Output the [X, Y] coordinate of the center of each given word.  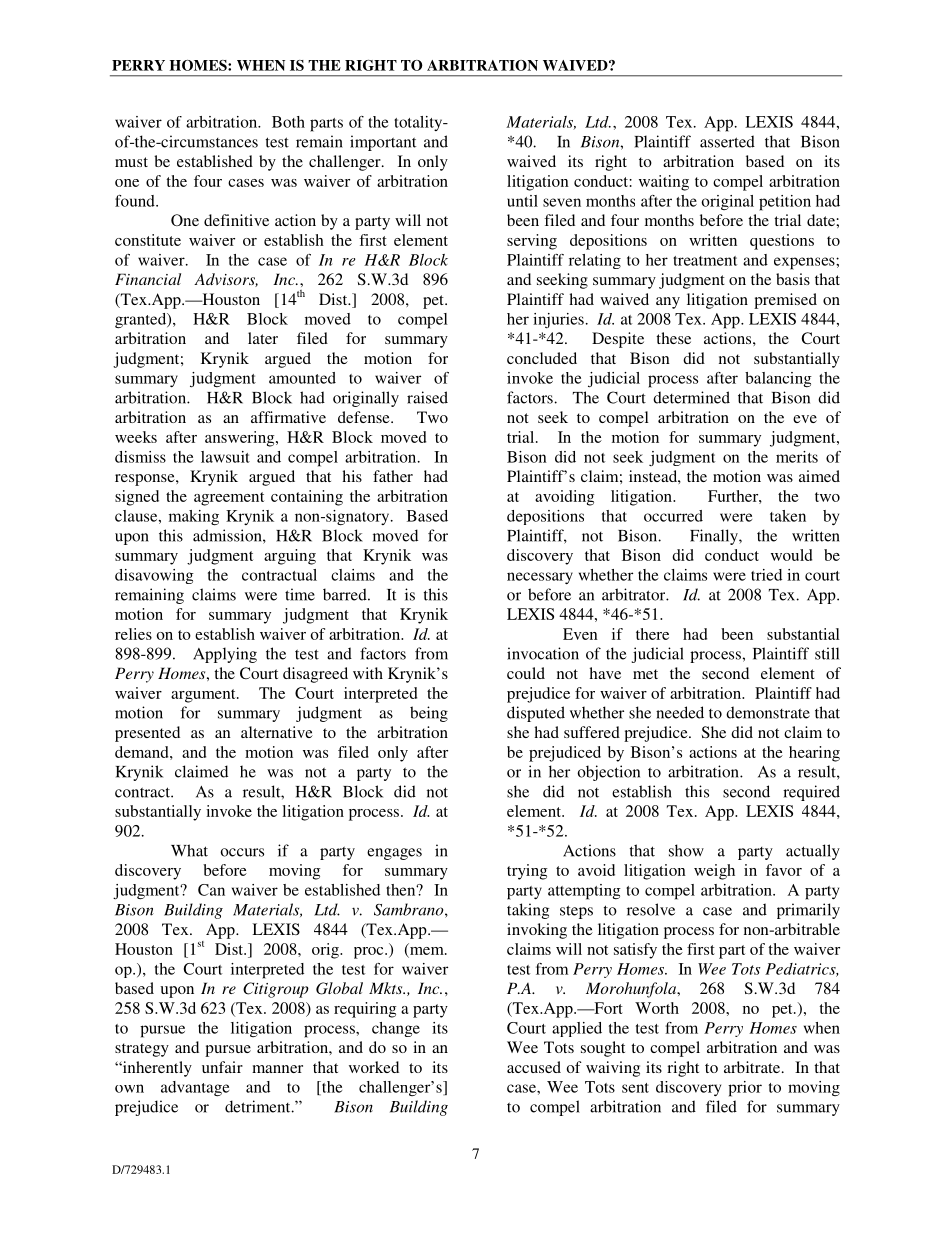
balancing [778, 379]
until [522, 201]
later [263, 338]
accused [534, 1067]
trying [527, 872]
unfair [222, 1067]
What [189, 850]
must [131, 162]
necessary [540, 578]
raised [427, 397]
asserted [727, 141]
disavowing [154, 576]
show [686, 850]
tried [766, 575]
